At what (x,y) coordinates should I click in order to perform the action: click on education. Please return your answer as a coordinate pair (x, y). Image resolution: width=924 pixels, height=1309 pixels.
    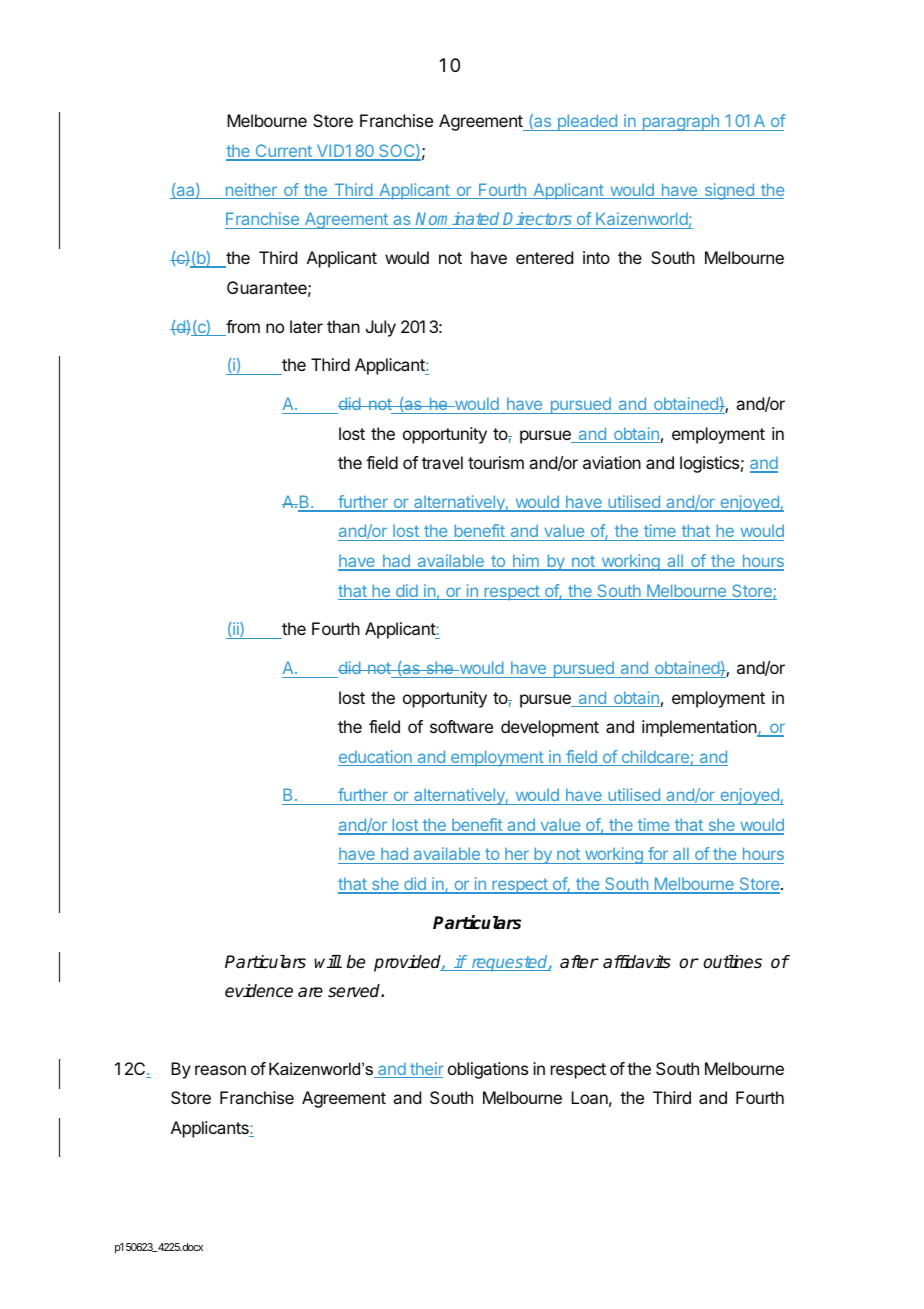
    Looking at the image, I should click on (376, 758).
